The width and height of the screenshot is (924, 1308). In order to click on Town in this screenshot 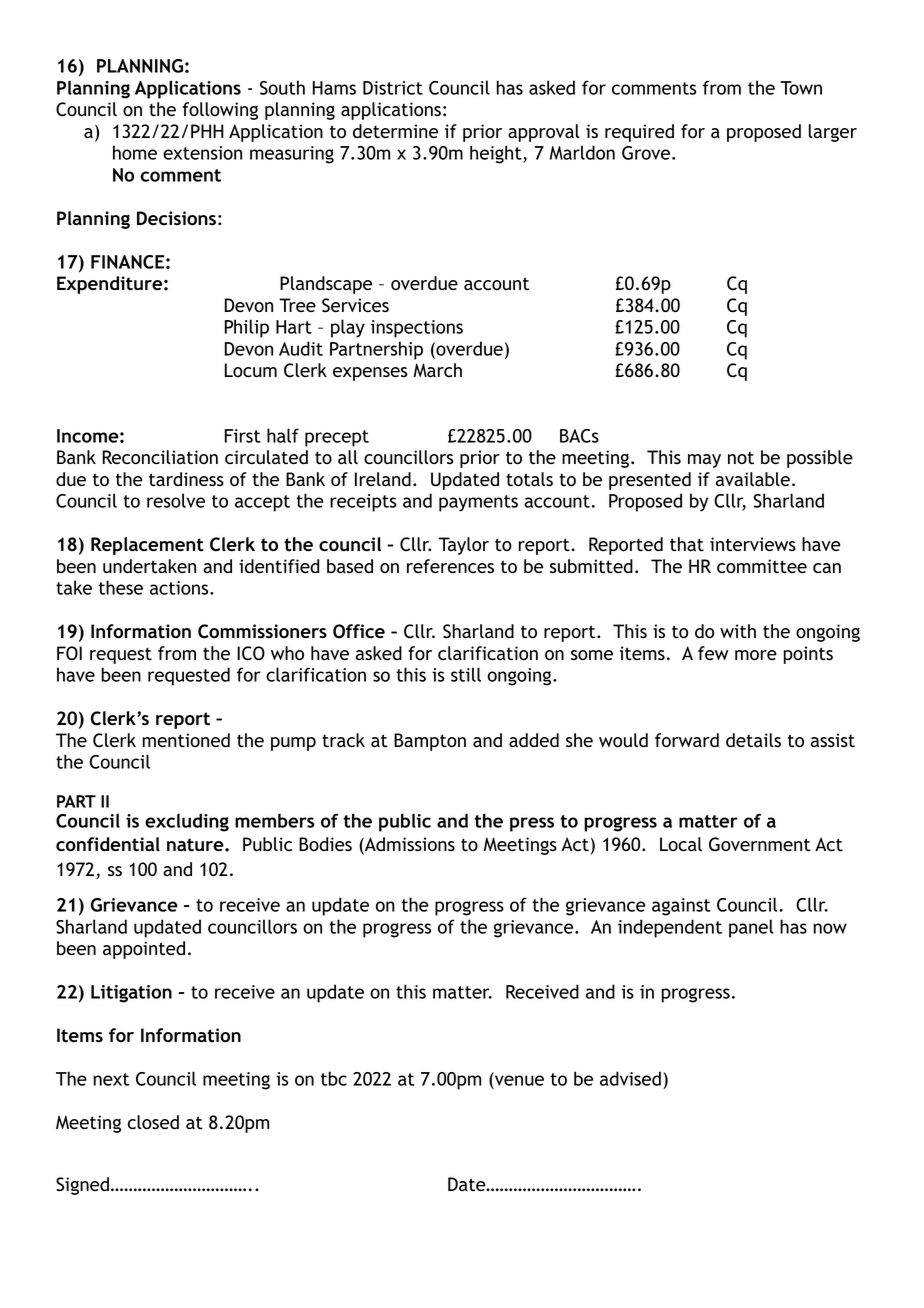, I will do `click(801, 88)`.
